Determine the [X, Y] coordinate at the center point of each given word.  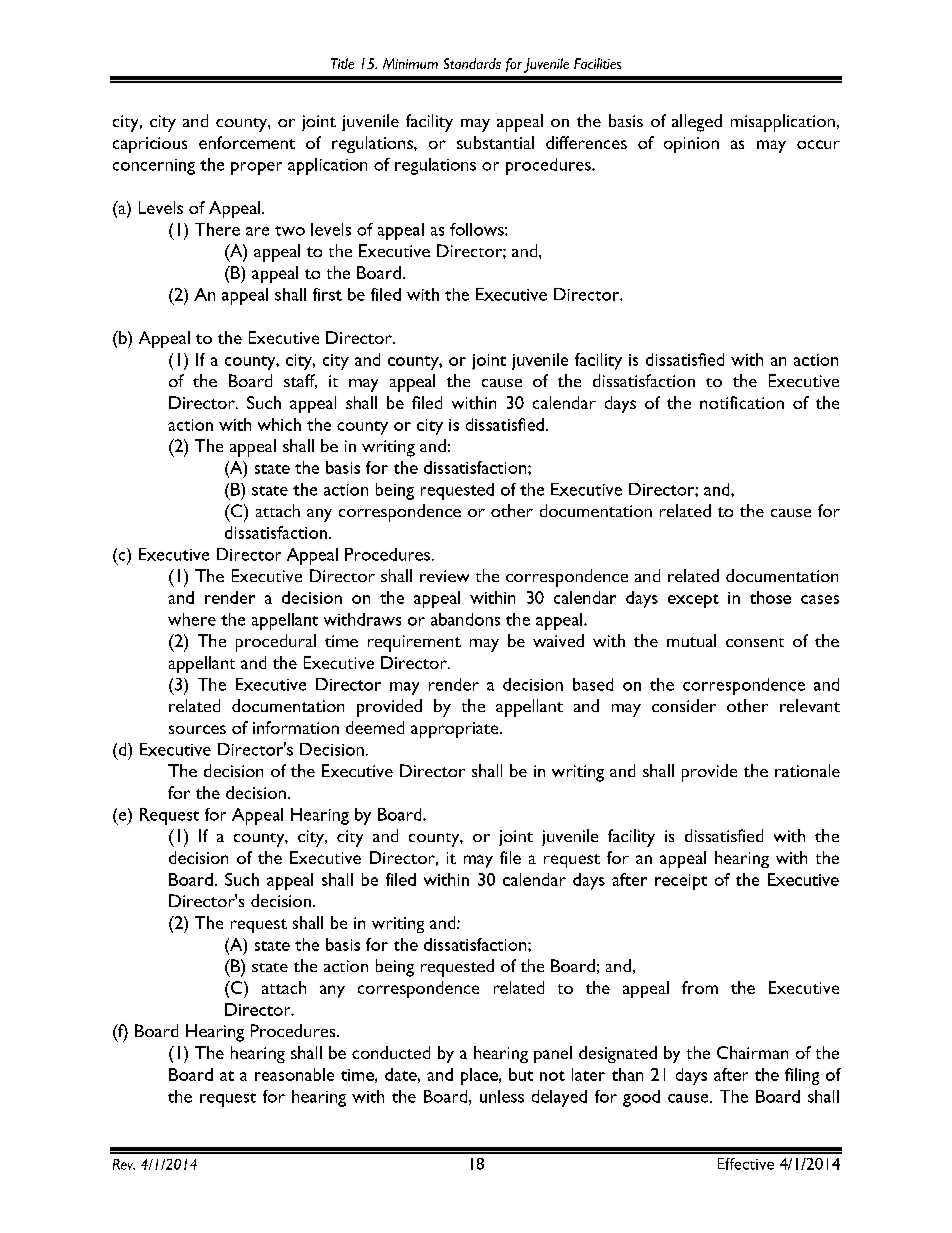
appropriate [456, 730]
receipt [681, 882]
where [192, 619]
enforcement [247, 142]
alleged [697, 123]
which [279, 424]
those [770, 597]
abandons [465, 619]
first [327, 294]
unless [502, 1096]
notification [742, 402]
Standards [472, 63]
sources [197, 729]
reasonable [294, 1074]
